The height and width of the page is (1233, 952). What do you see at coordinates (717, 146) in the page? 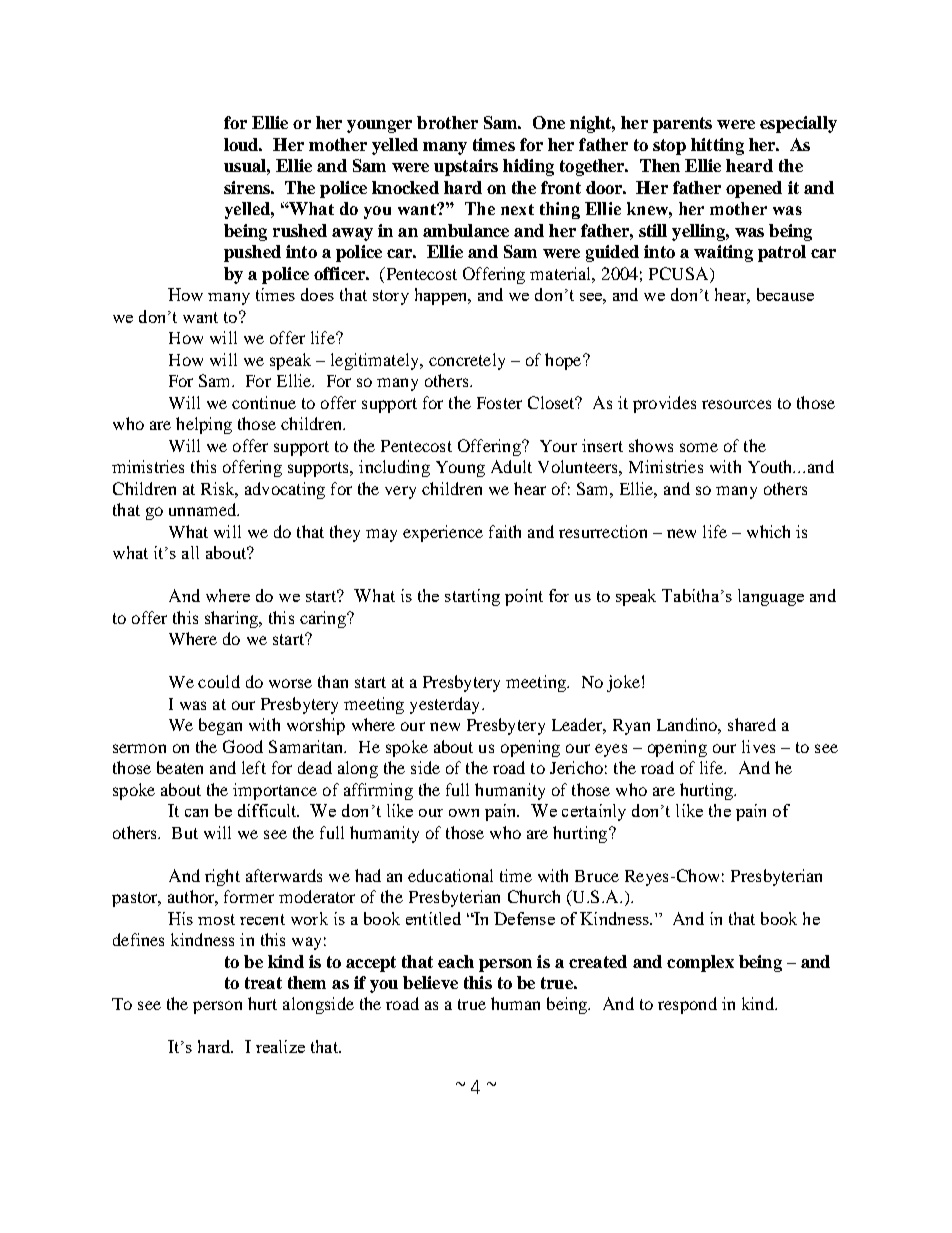
I see `hitting` at bounding box center [717, 146].
